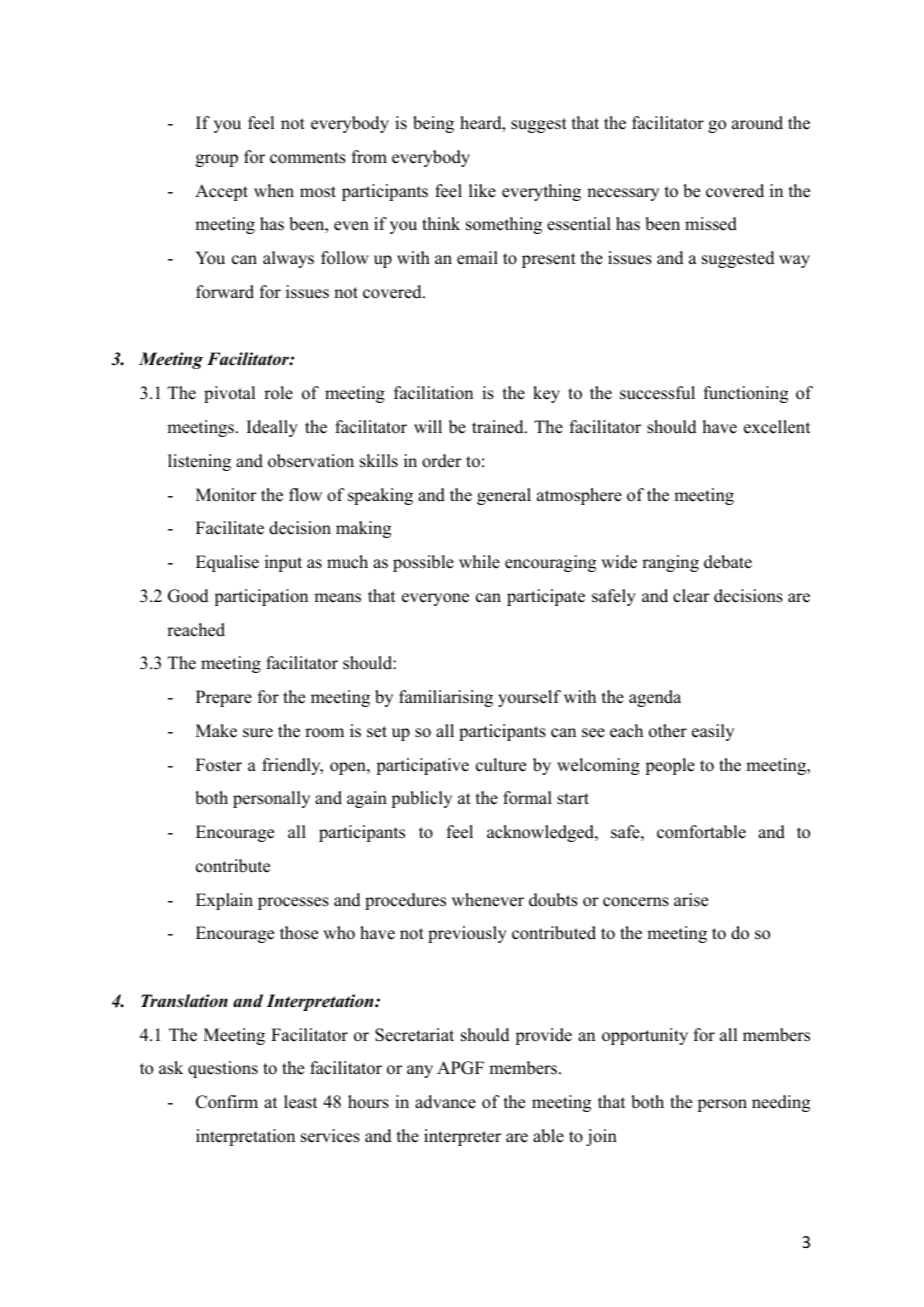 The width and height of the document is (924, 1307). Describe the element at coordinates (445, 1102) in the document. I see `advance` at that location.
